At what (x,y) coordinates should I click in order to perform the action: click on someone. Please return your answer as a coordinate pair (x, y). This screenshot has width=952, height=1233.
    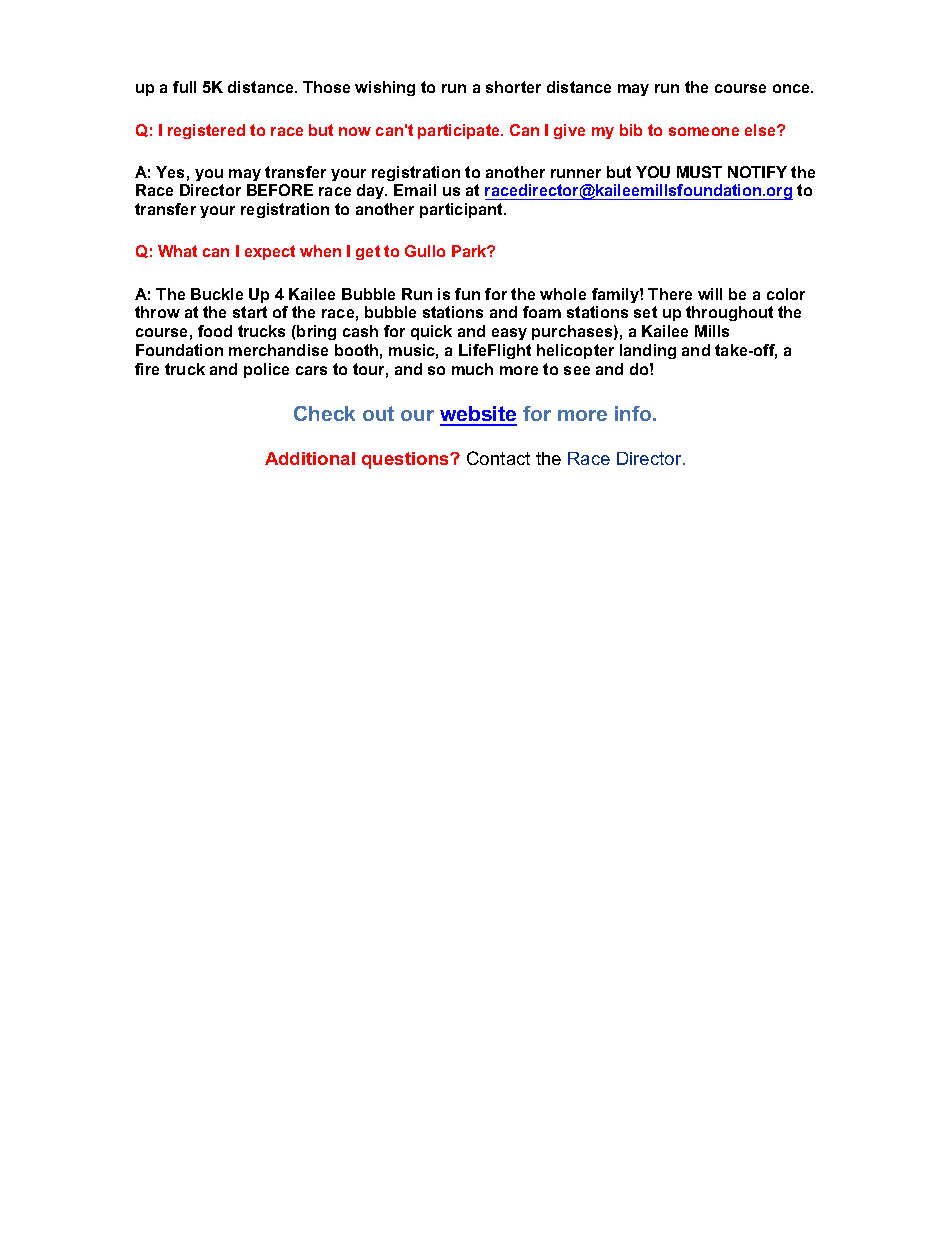
    Looking at the image, I should click on (704, 131).
